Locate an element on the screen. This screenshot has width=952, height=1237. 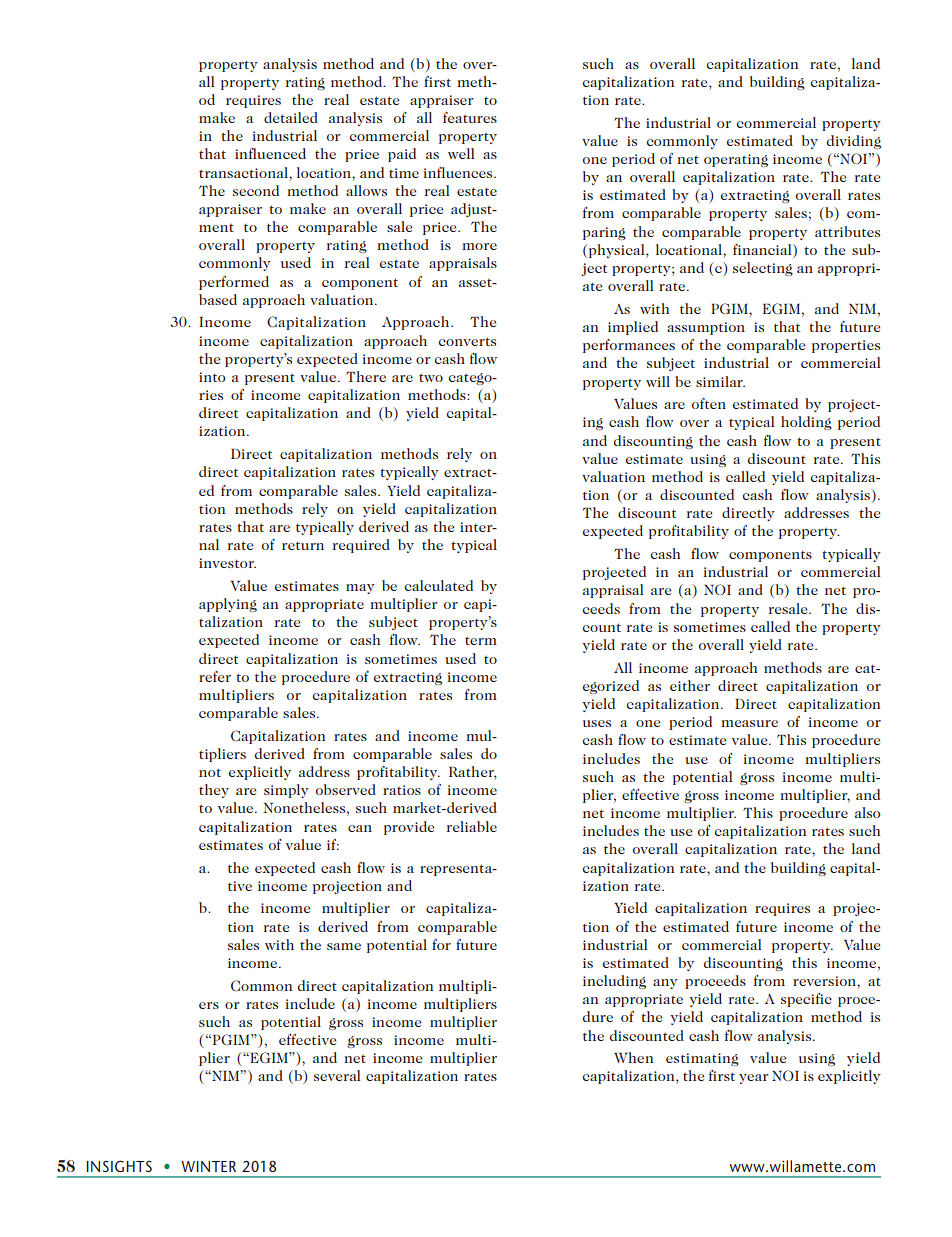
year is located at coordinates (754, 1079).
